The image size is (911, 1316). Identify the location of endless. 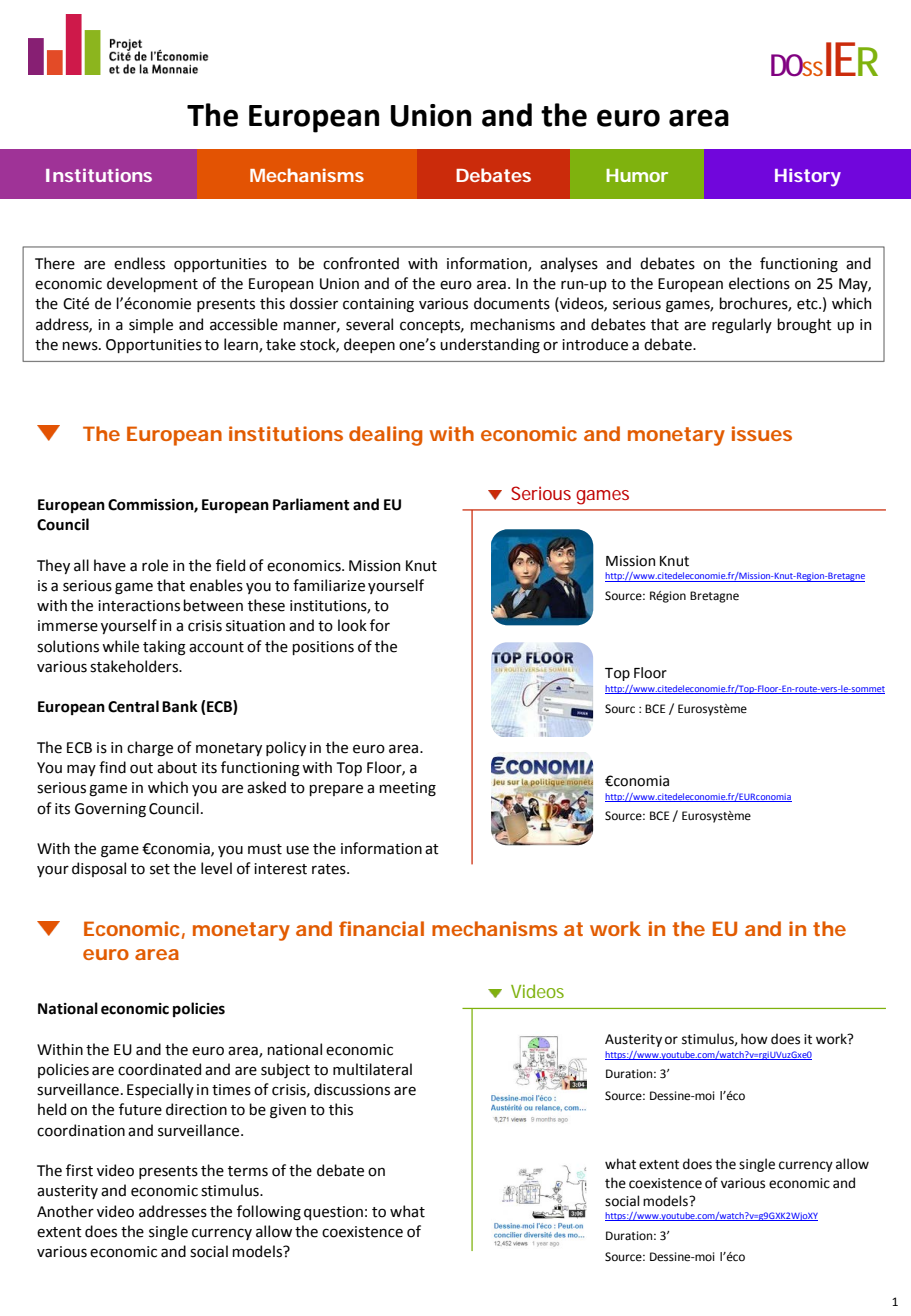
(139, 263).
